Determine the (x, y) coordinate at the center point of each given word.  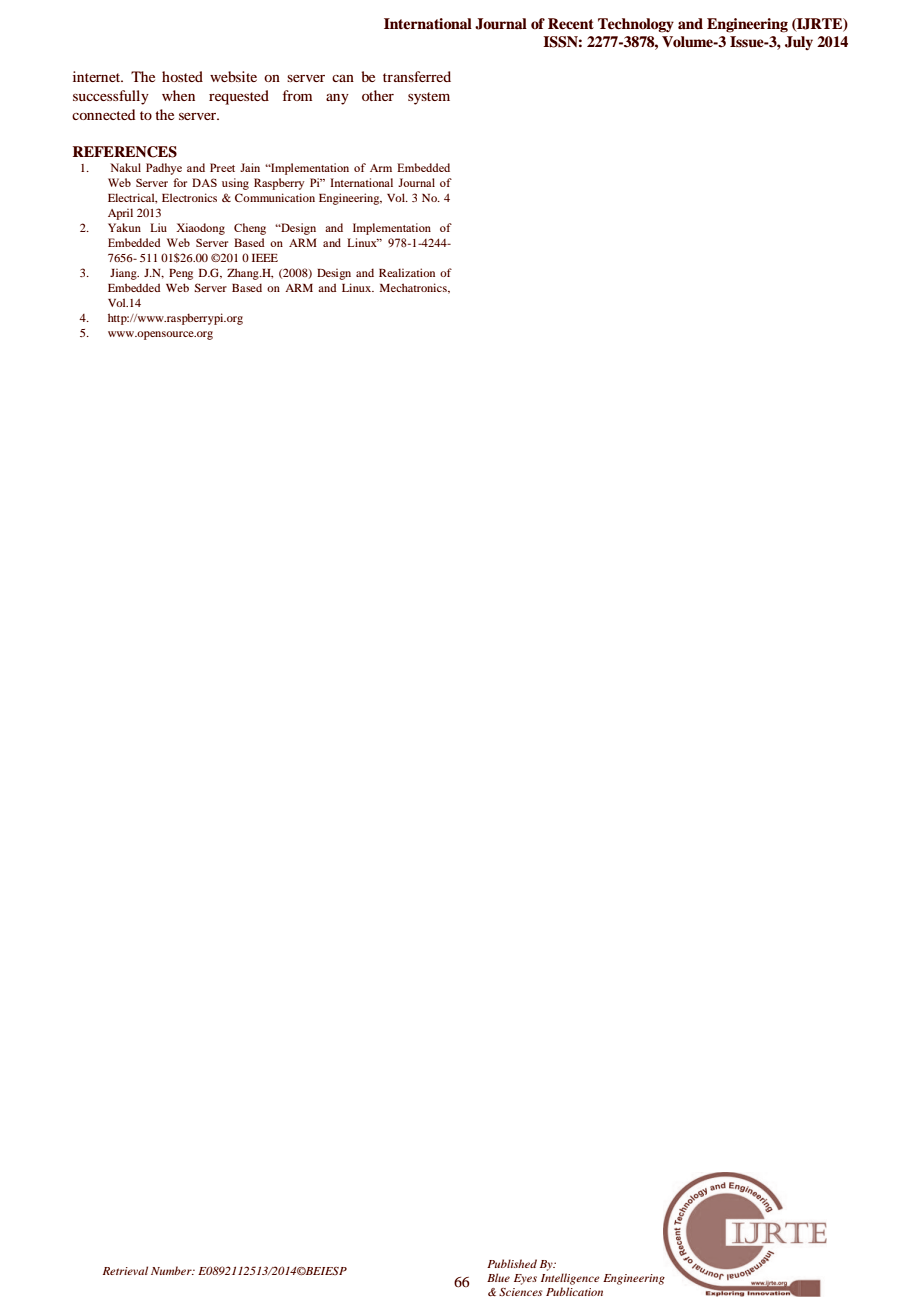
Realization (407, 272)
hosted (182, 76)
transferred (417, 76)
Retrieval (125, 1270)
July (799, 43)
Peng (181, 274)
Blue (498, 1277)
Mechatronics (414, 288)
